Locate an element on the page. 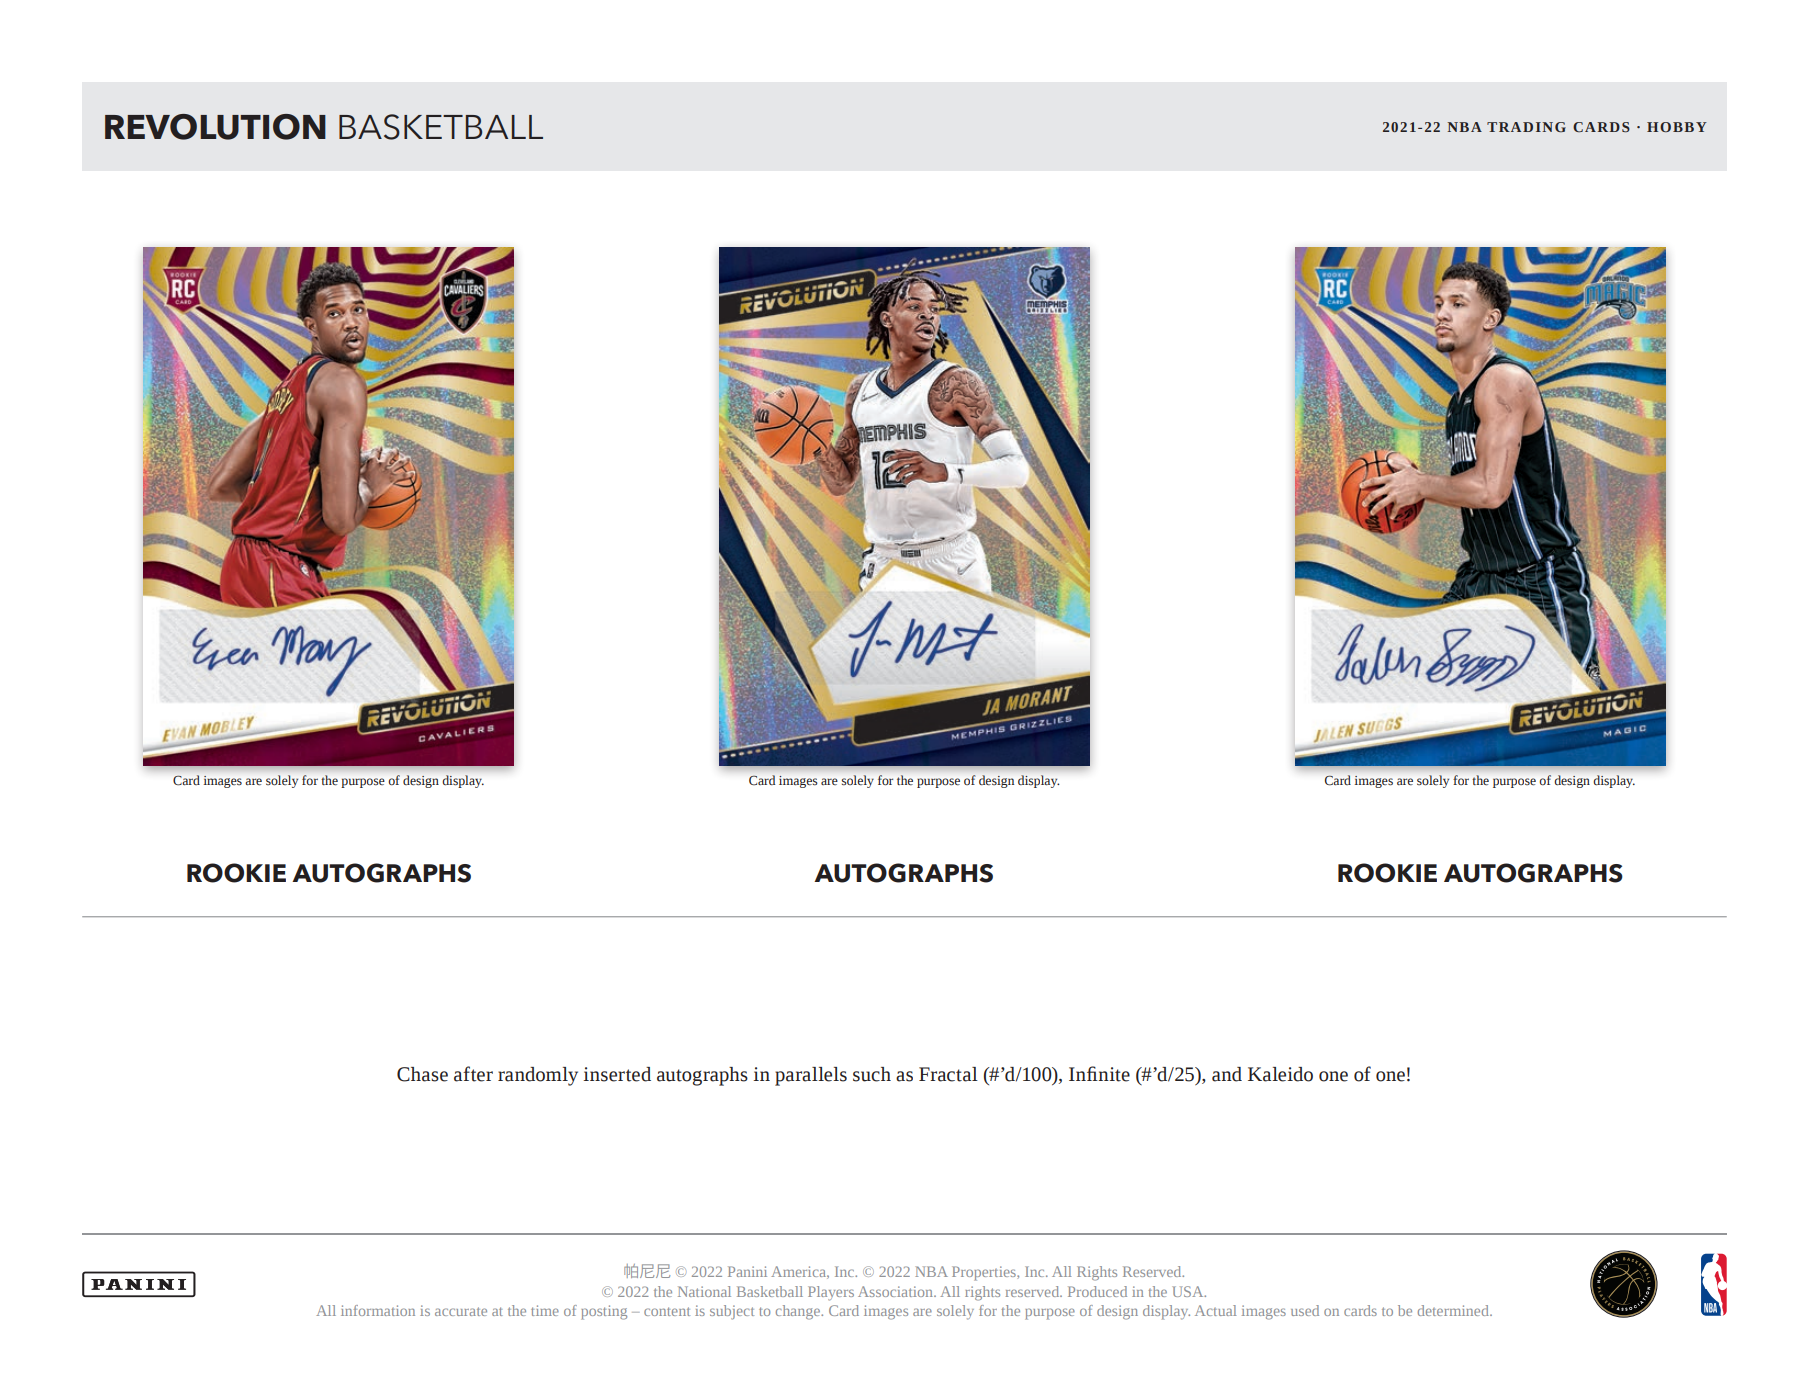 The image size is (1809, 1398). TRADING is located at coordinates (1526, 127).
